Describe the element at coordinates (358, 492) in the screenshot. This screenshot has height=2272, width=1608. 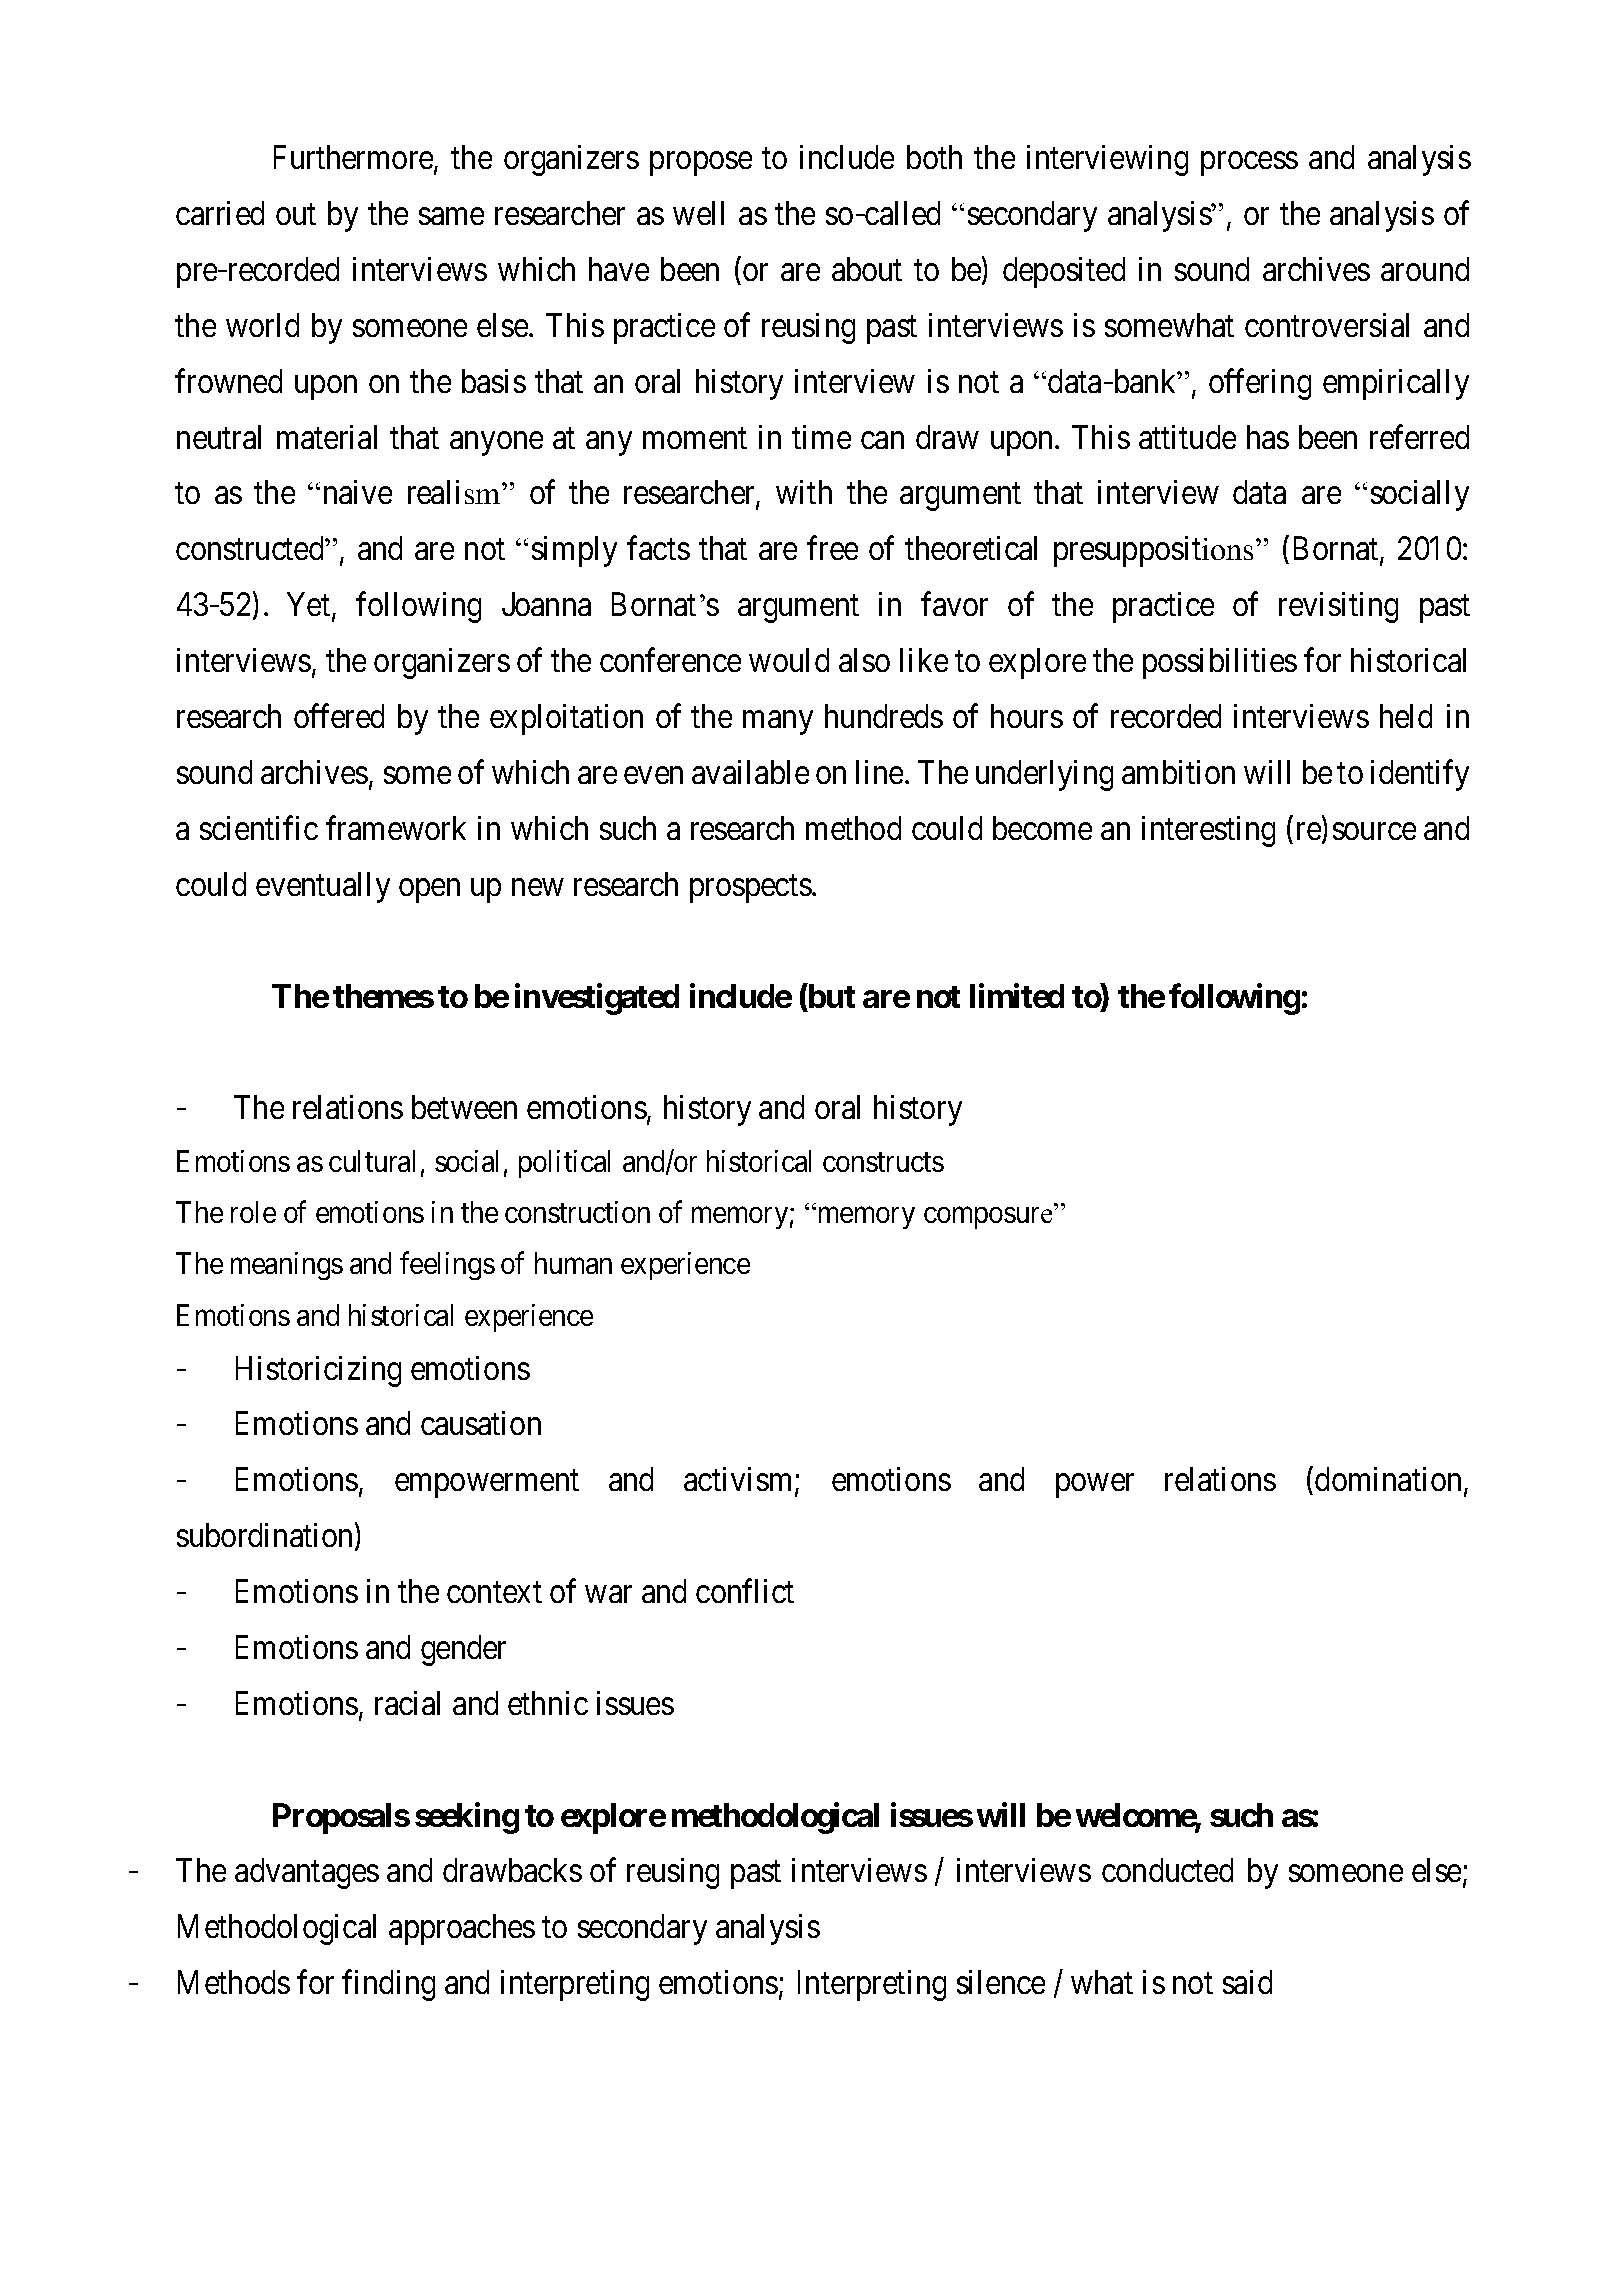
I see `naive` at that location.
